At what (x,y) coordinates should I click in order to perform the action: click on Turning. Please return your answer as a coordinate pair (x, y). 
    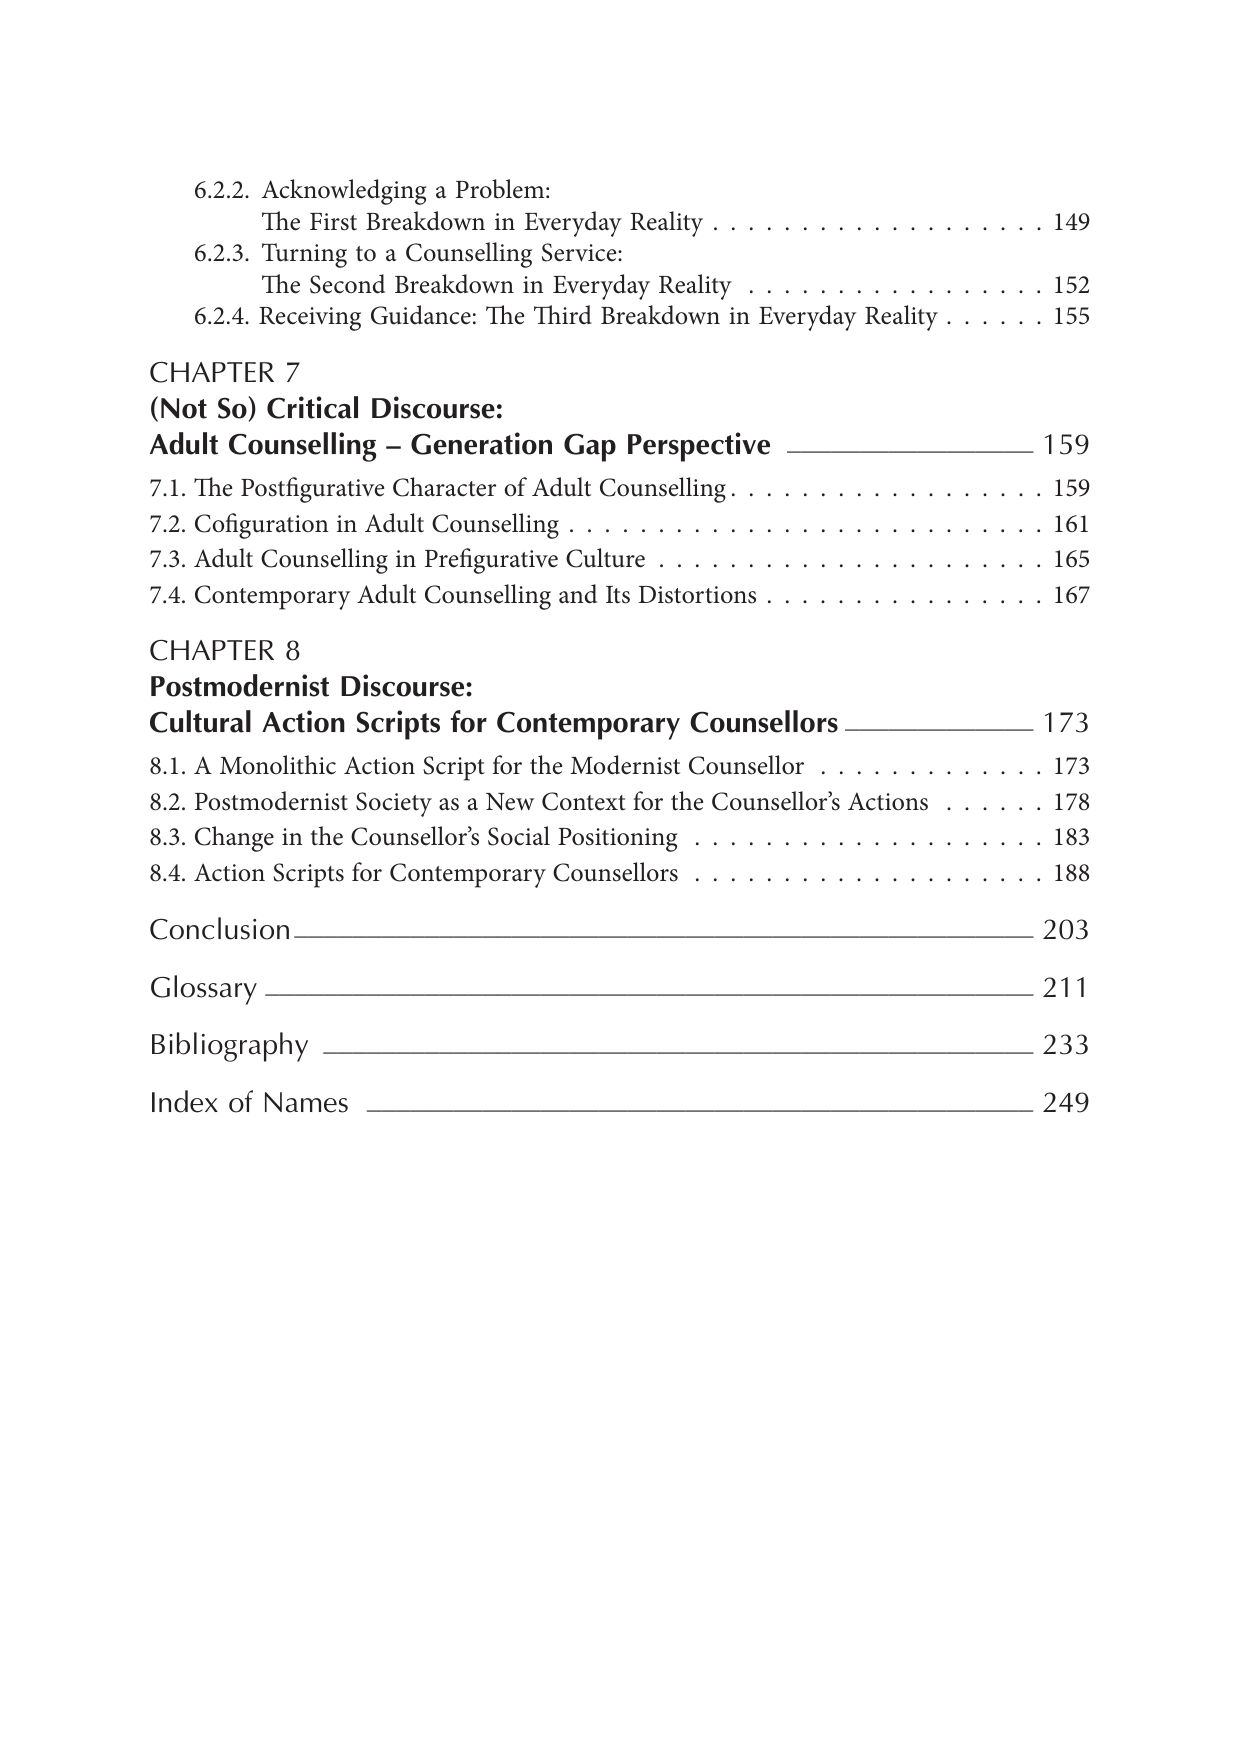
    Looking at the image, I should click on (304, 255).
